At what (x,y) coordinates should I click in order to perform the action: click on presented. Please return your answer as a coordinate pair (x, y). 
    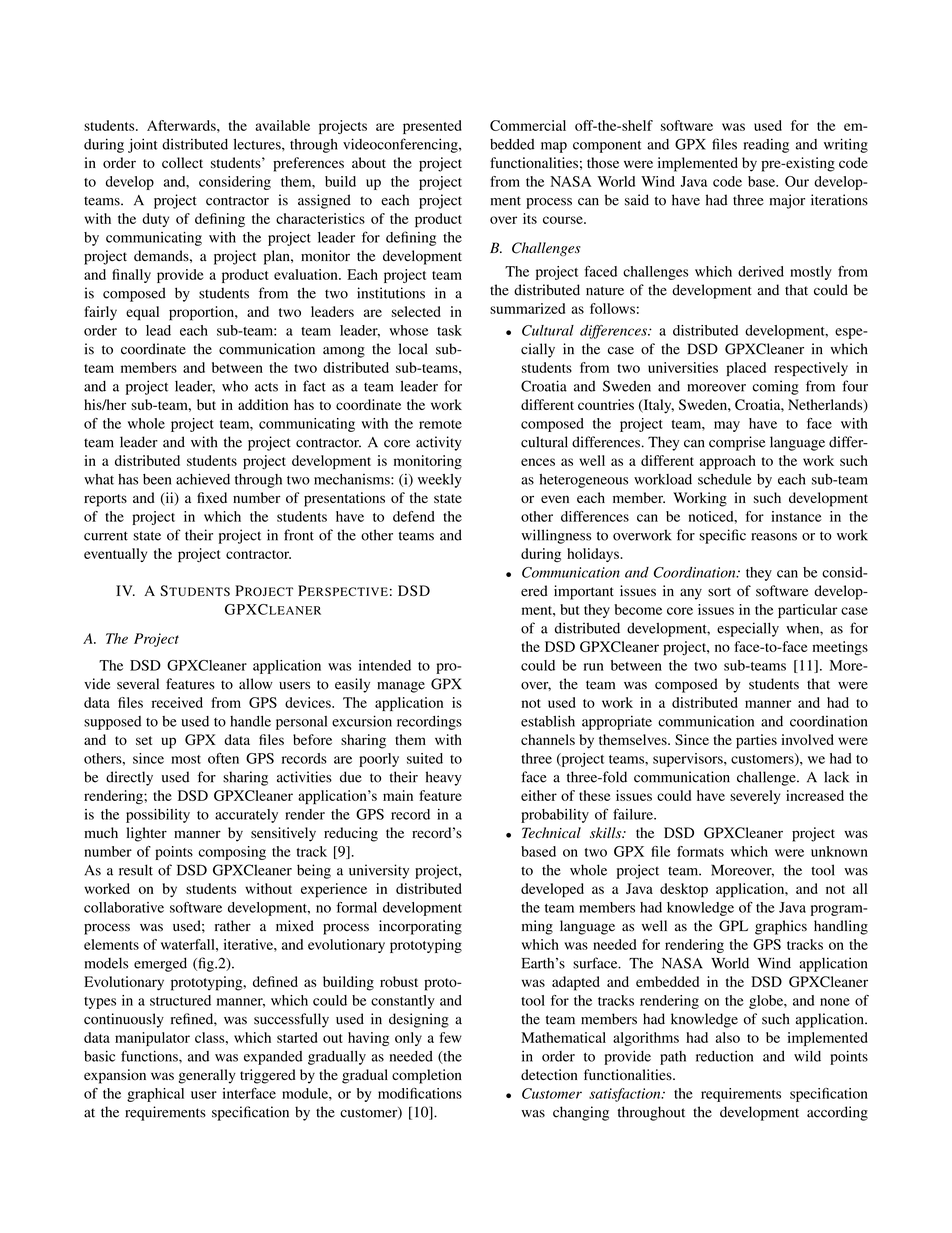
    Looking at the image, I should click on (432, 127).
